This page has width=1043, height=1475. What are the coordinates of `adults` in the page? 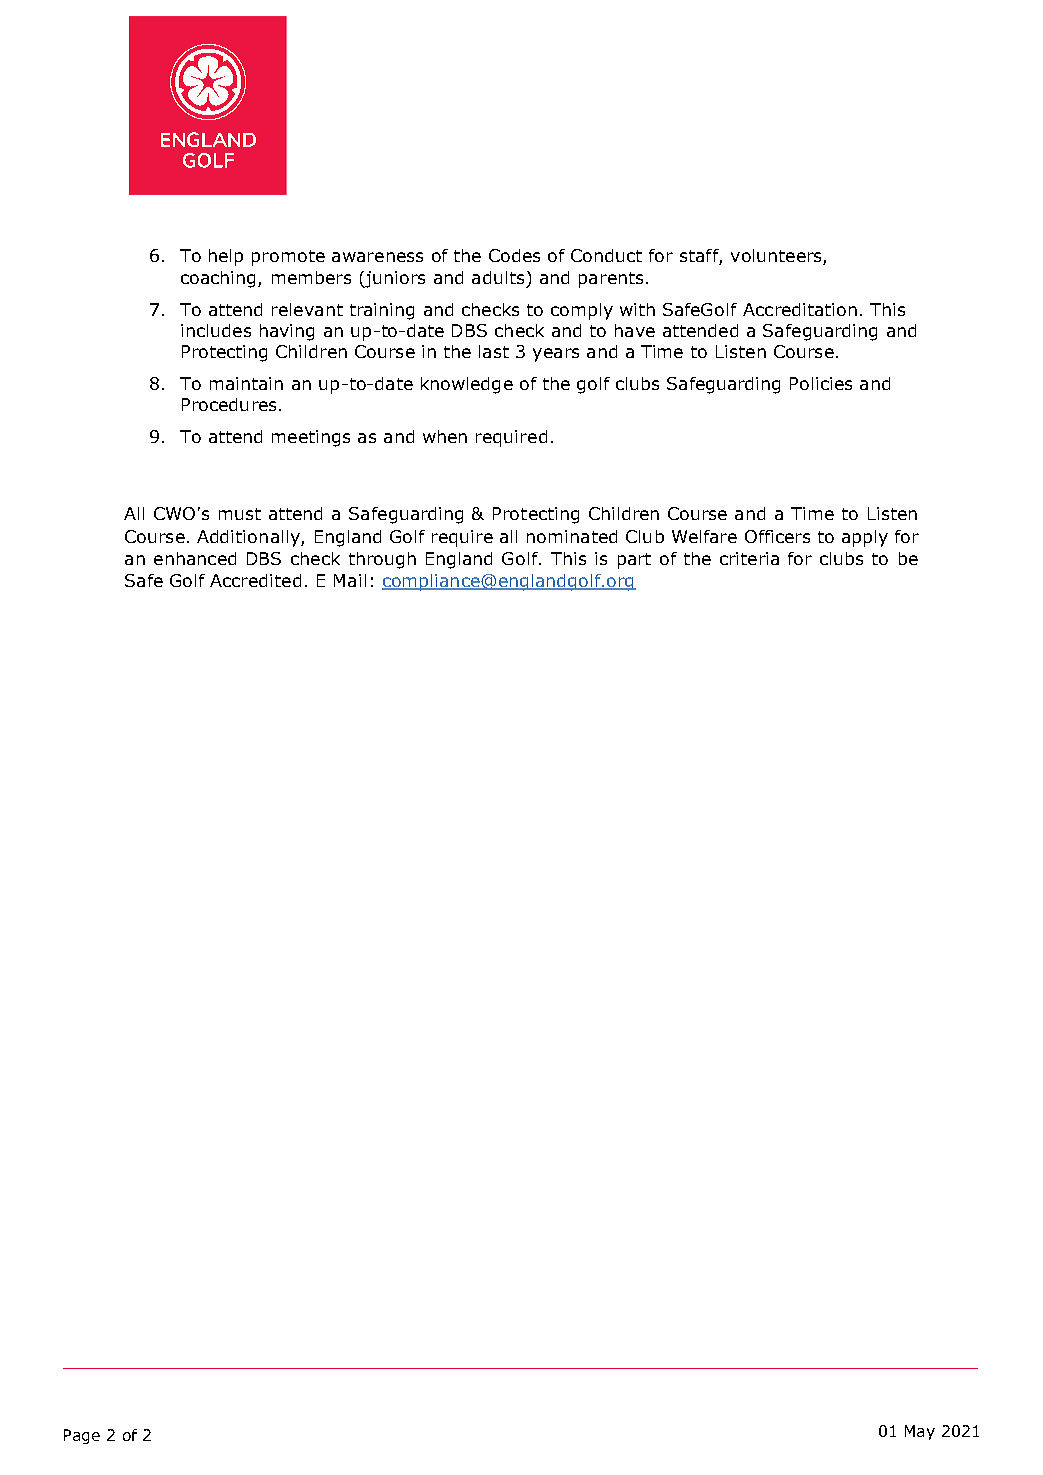 It's located at (498, 277).
